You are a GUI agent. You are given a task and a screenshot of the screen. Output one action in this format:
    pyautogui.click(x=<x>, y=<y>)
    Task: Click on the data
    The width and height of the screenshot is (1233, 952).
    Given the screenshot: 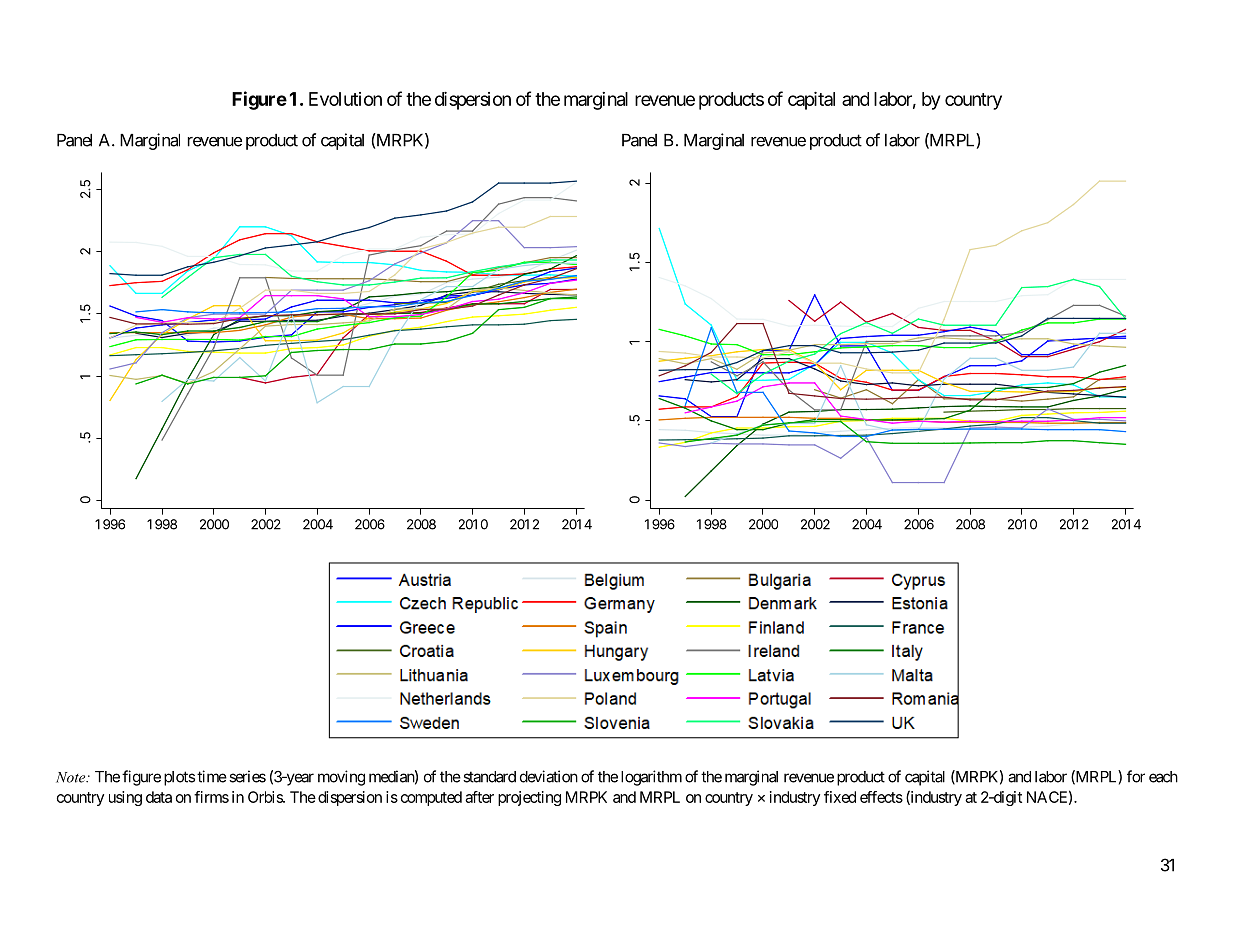 What is the action you would take?
    pyautogui.click(x=159, y=797)
